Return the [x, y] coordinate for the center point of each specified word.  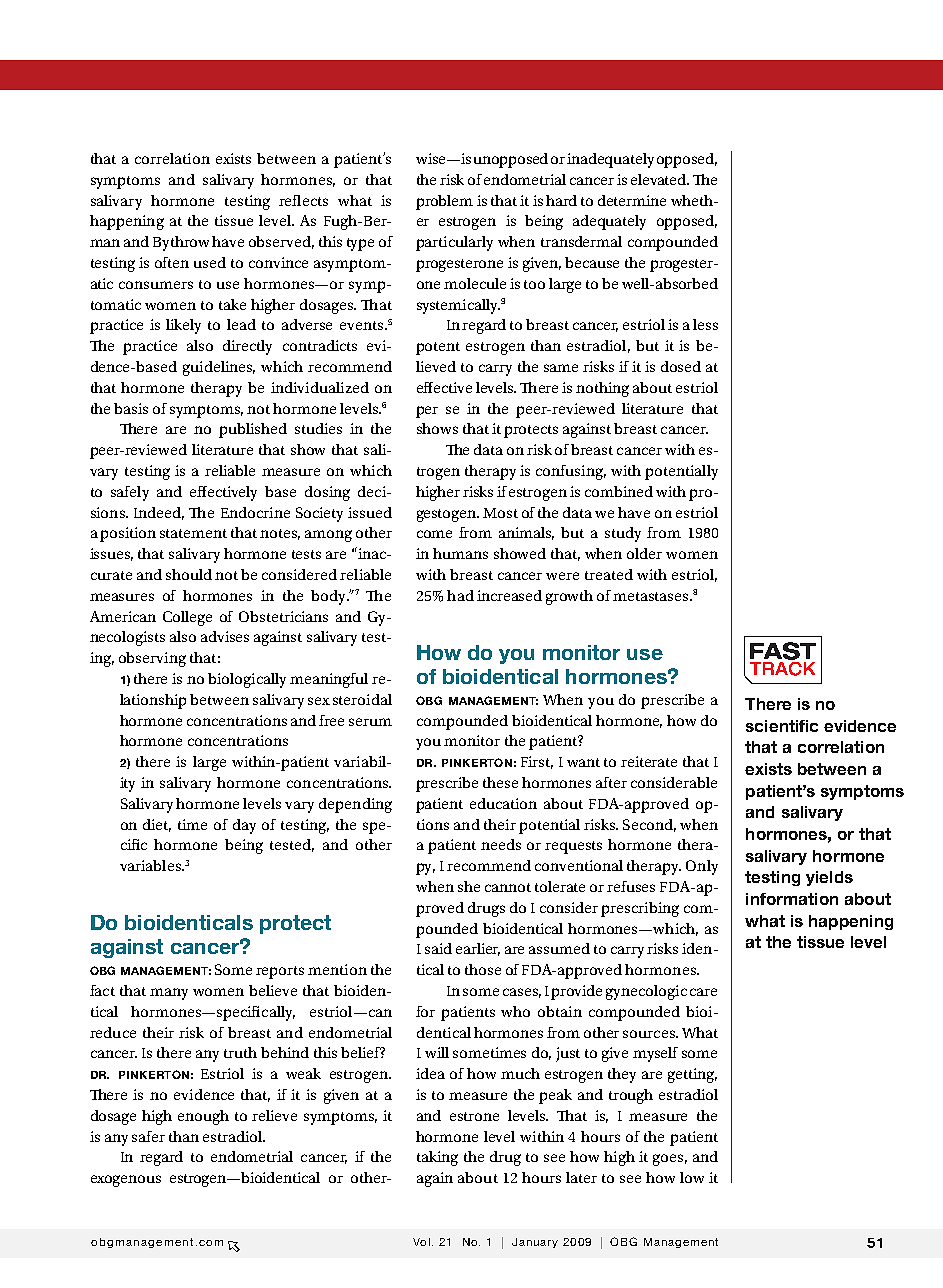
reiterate [649, 761]
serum [370, 722]
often [172, 262]
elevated [660, 179]
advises [225, 636]
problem [444, 202]
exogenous [126, 1181]
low [692, 1177]
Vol [421, 1242]
